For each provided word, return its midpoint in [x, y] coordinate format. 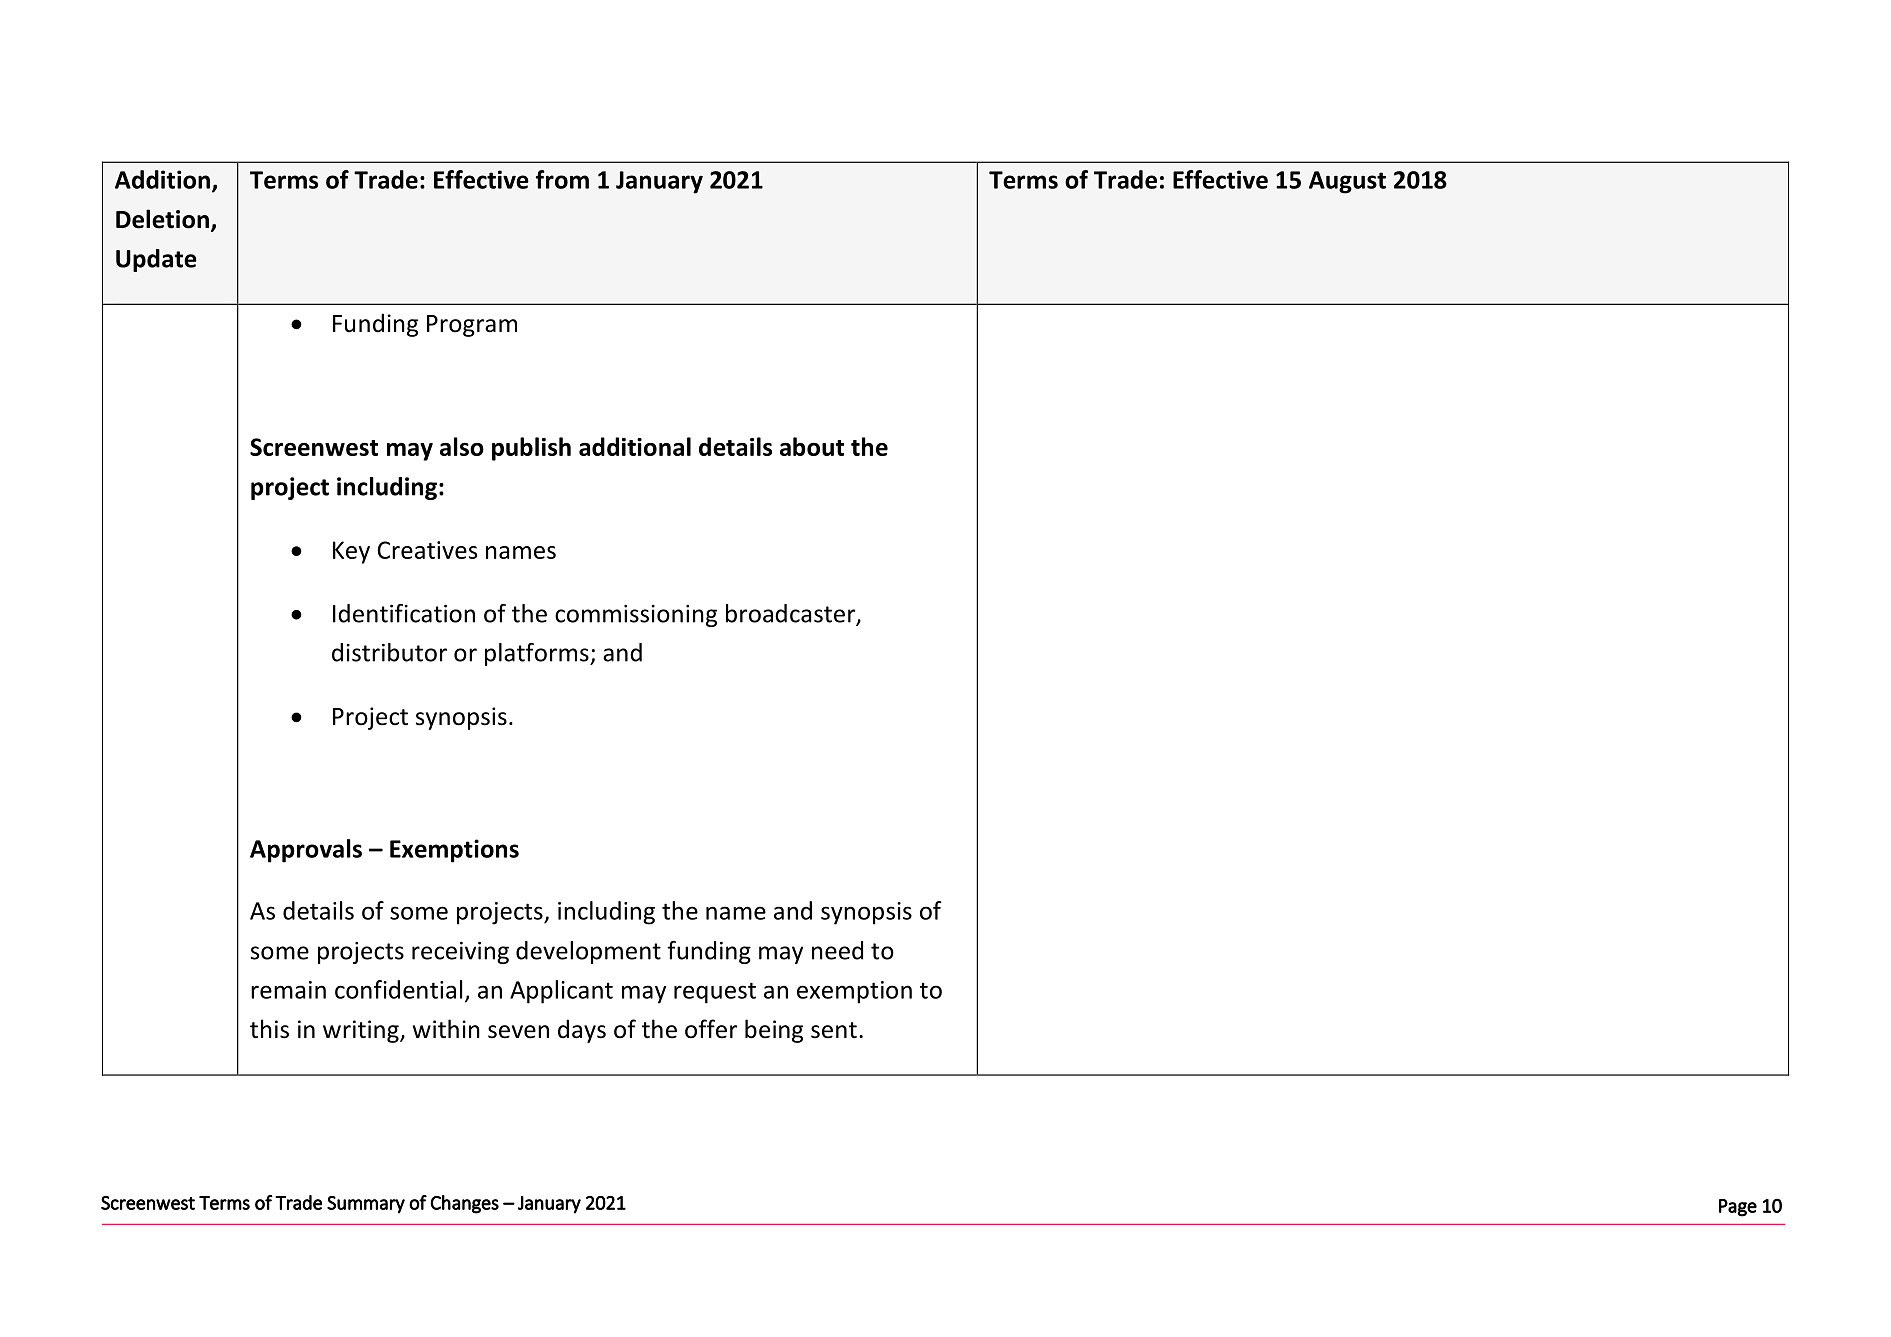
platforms [538, 654]
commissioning [636, 616]
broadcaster [792, 614]
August [1347, 182]
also [462, 446]
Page [1738, 1208]
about [812, 446]
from [562, 179]
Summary [366, 1205]
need [837, 950]
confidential [398, 989]
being [774, 1031]
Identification [404, 613]
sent [834, 1030]
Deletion [162, 219]
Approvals [306, 851]
